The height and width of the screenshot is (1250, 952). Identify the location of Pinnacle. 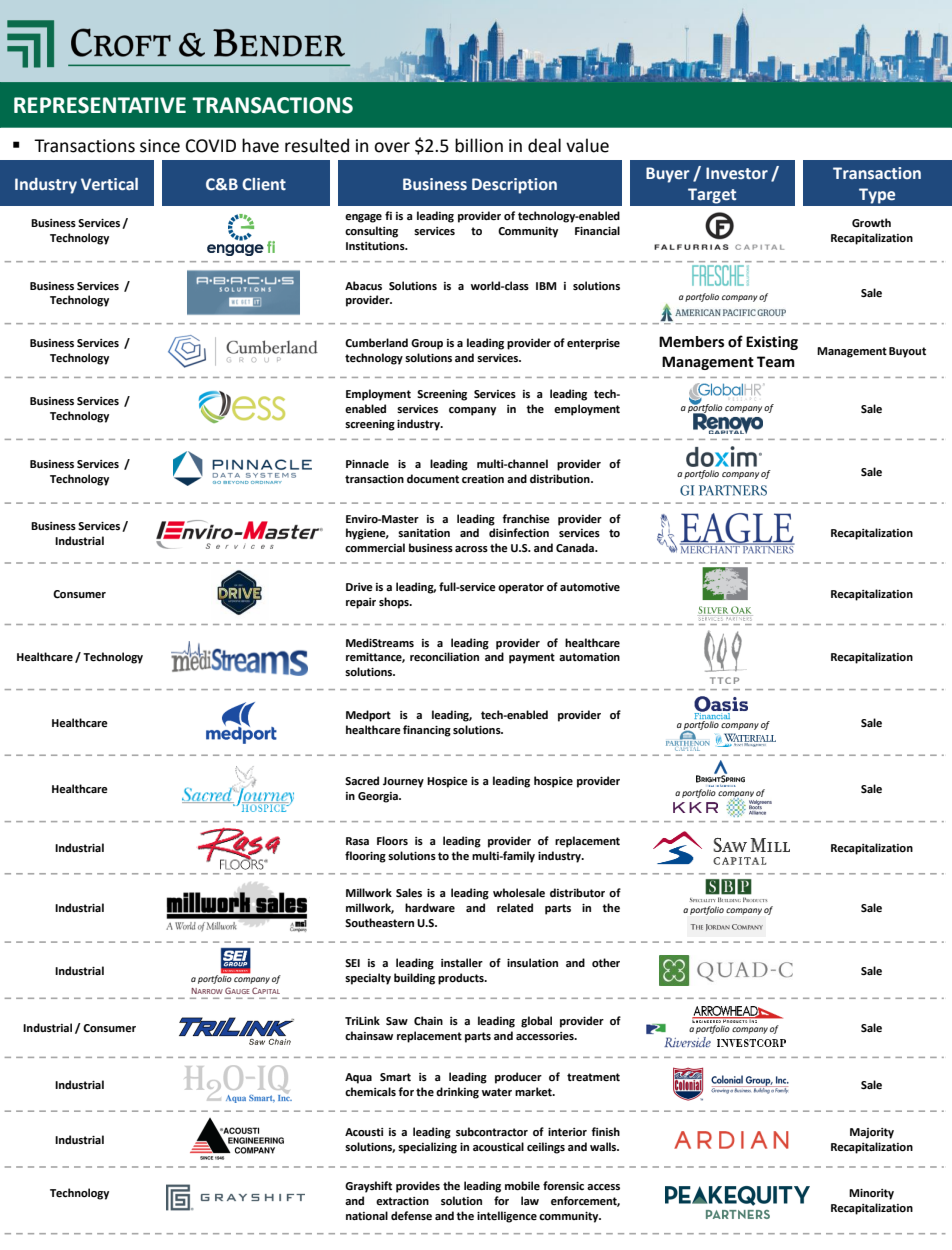
(367, 463).
